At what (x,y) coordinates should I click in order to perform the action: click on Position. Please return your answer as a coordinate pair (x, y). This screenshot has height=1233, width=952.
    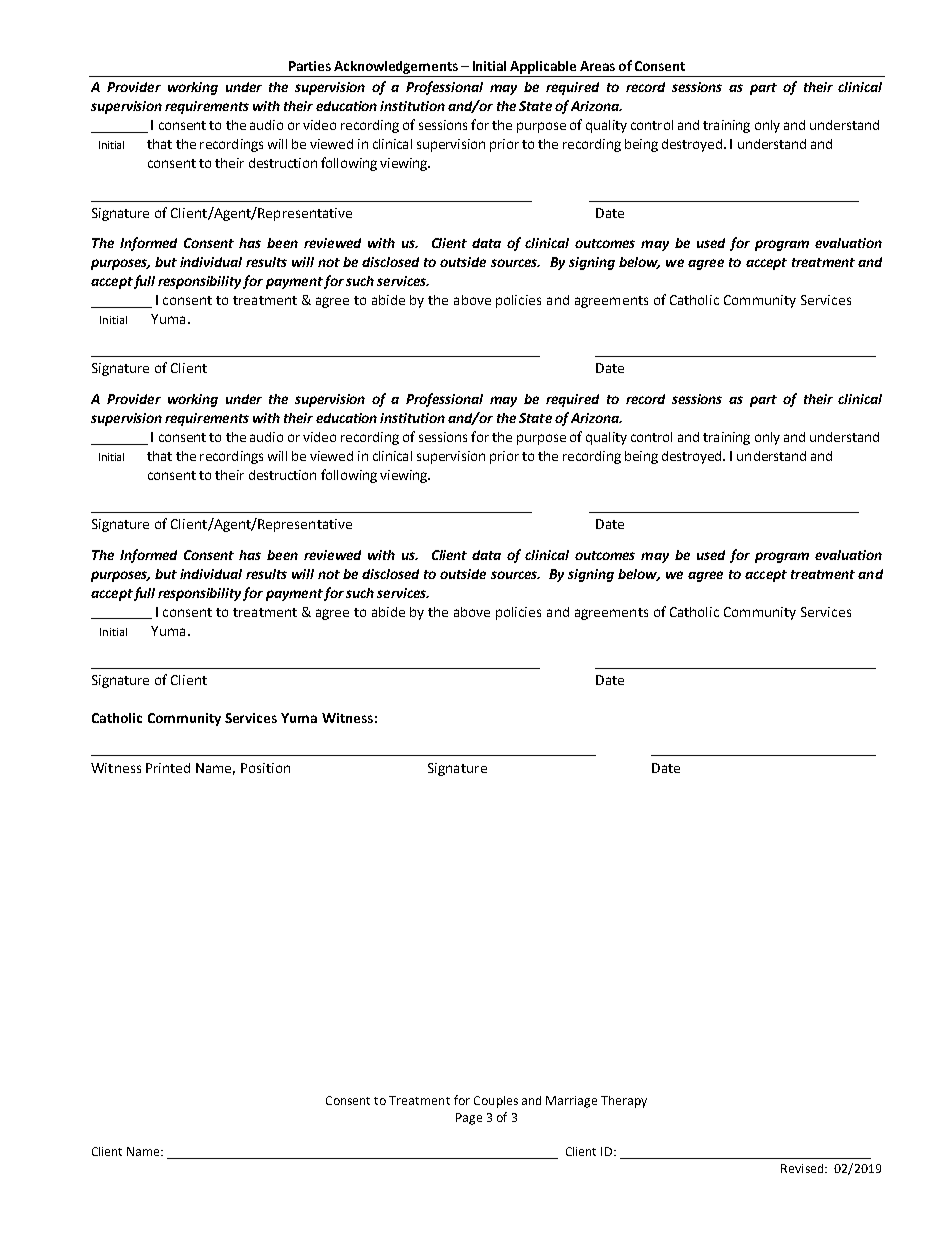
    Looking at the image, I should click on (265, 768).
